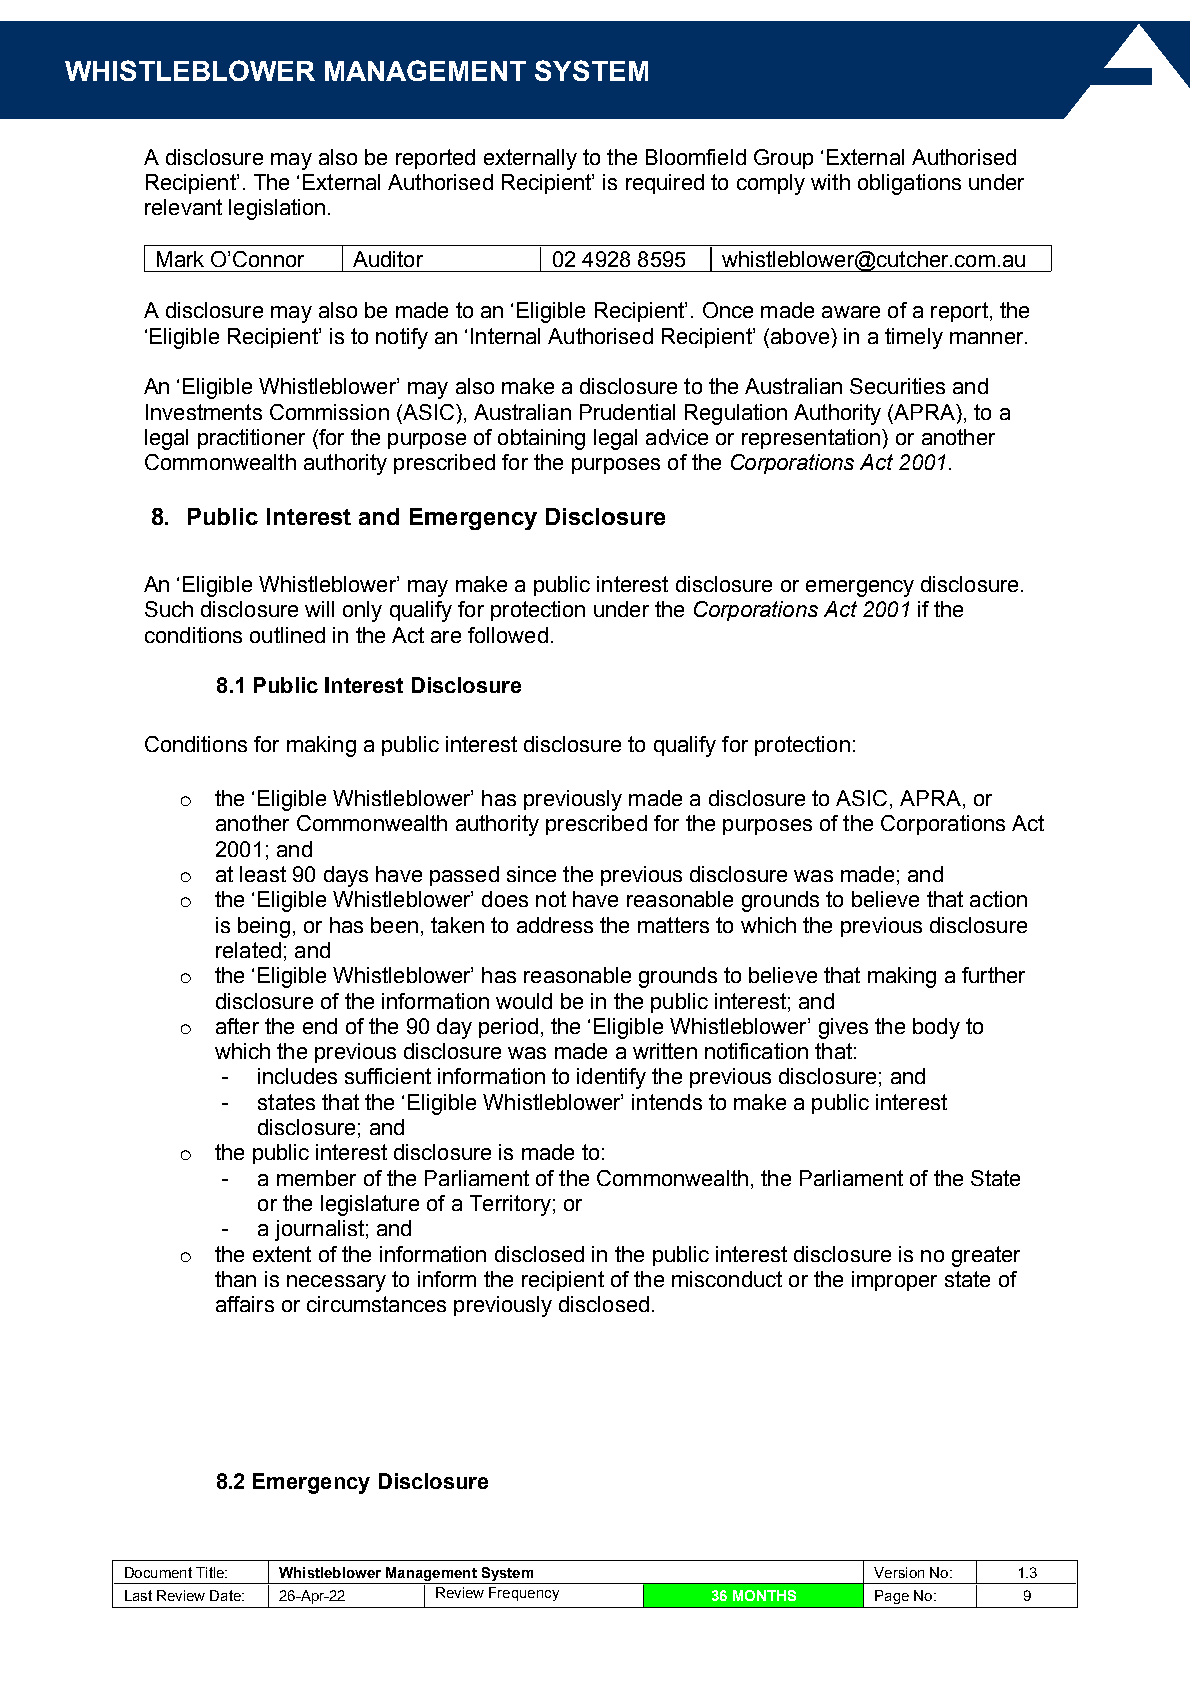 This screenshot has height=1684, width=1190. What do you see at coordinates (211, 1572) in the screenshot?
I see `Title` at bounding box center [211, 1572].
